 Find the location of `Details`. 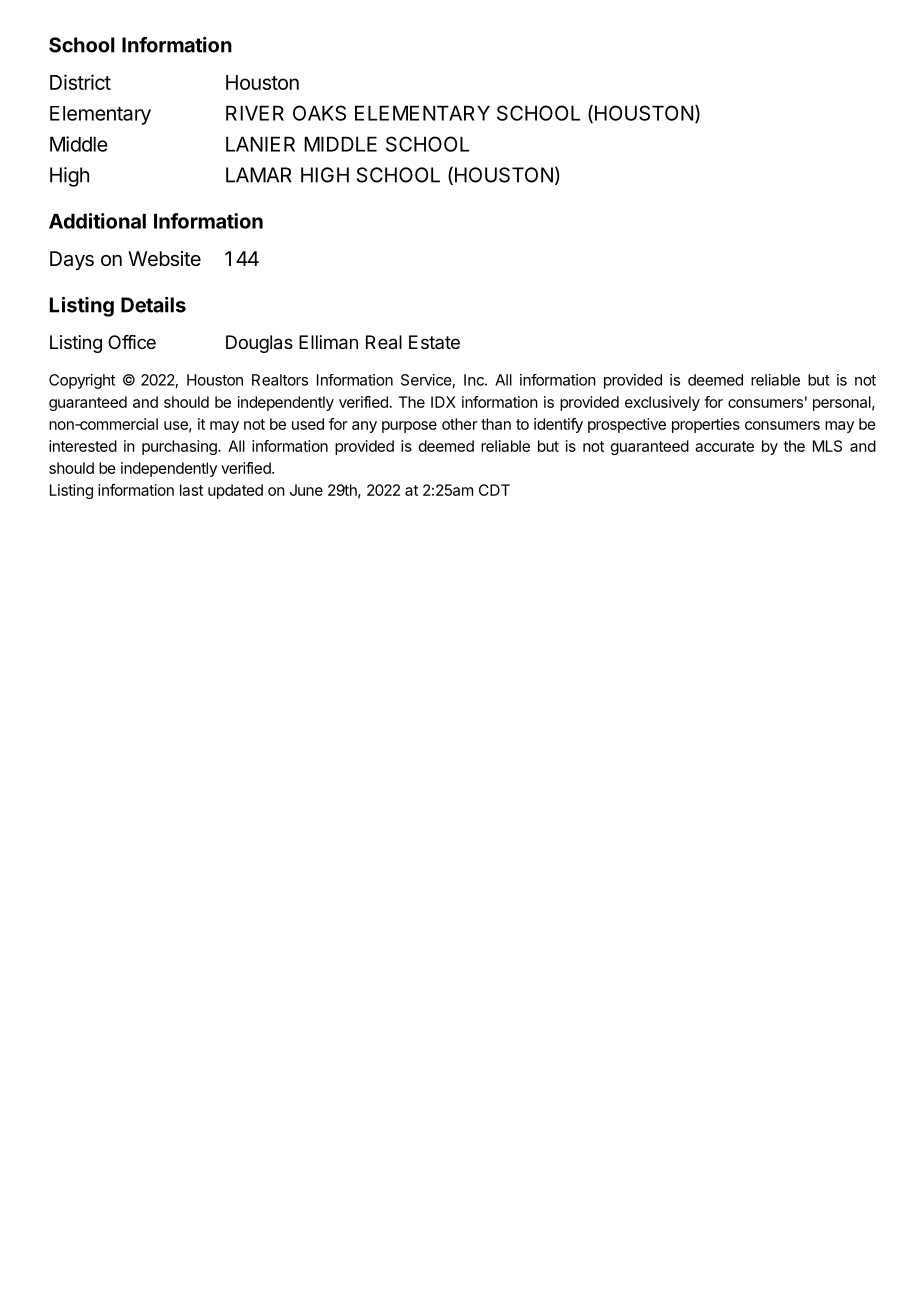

Details is located at coordinates (153, 305).
